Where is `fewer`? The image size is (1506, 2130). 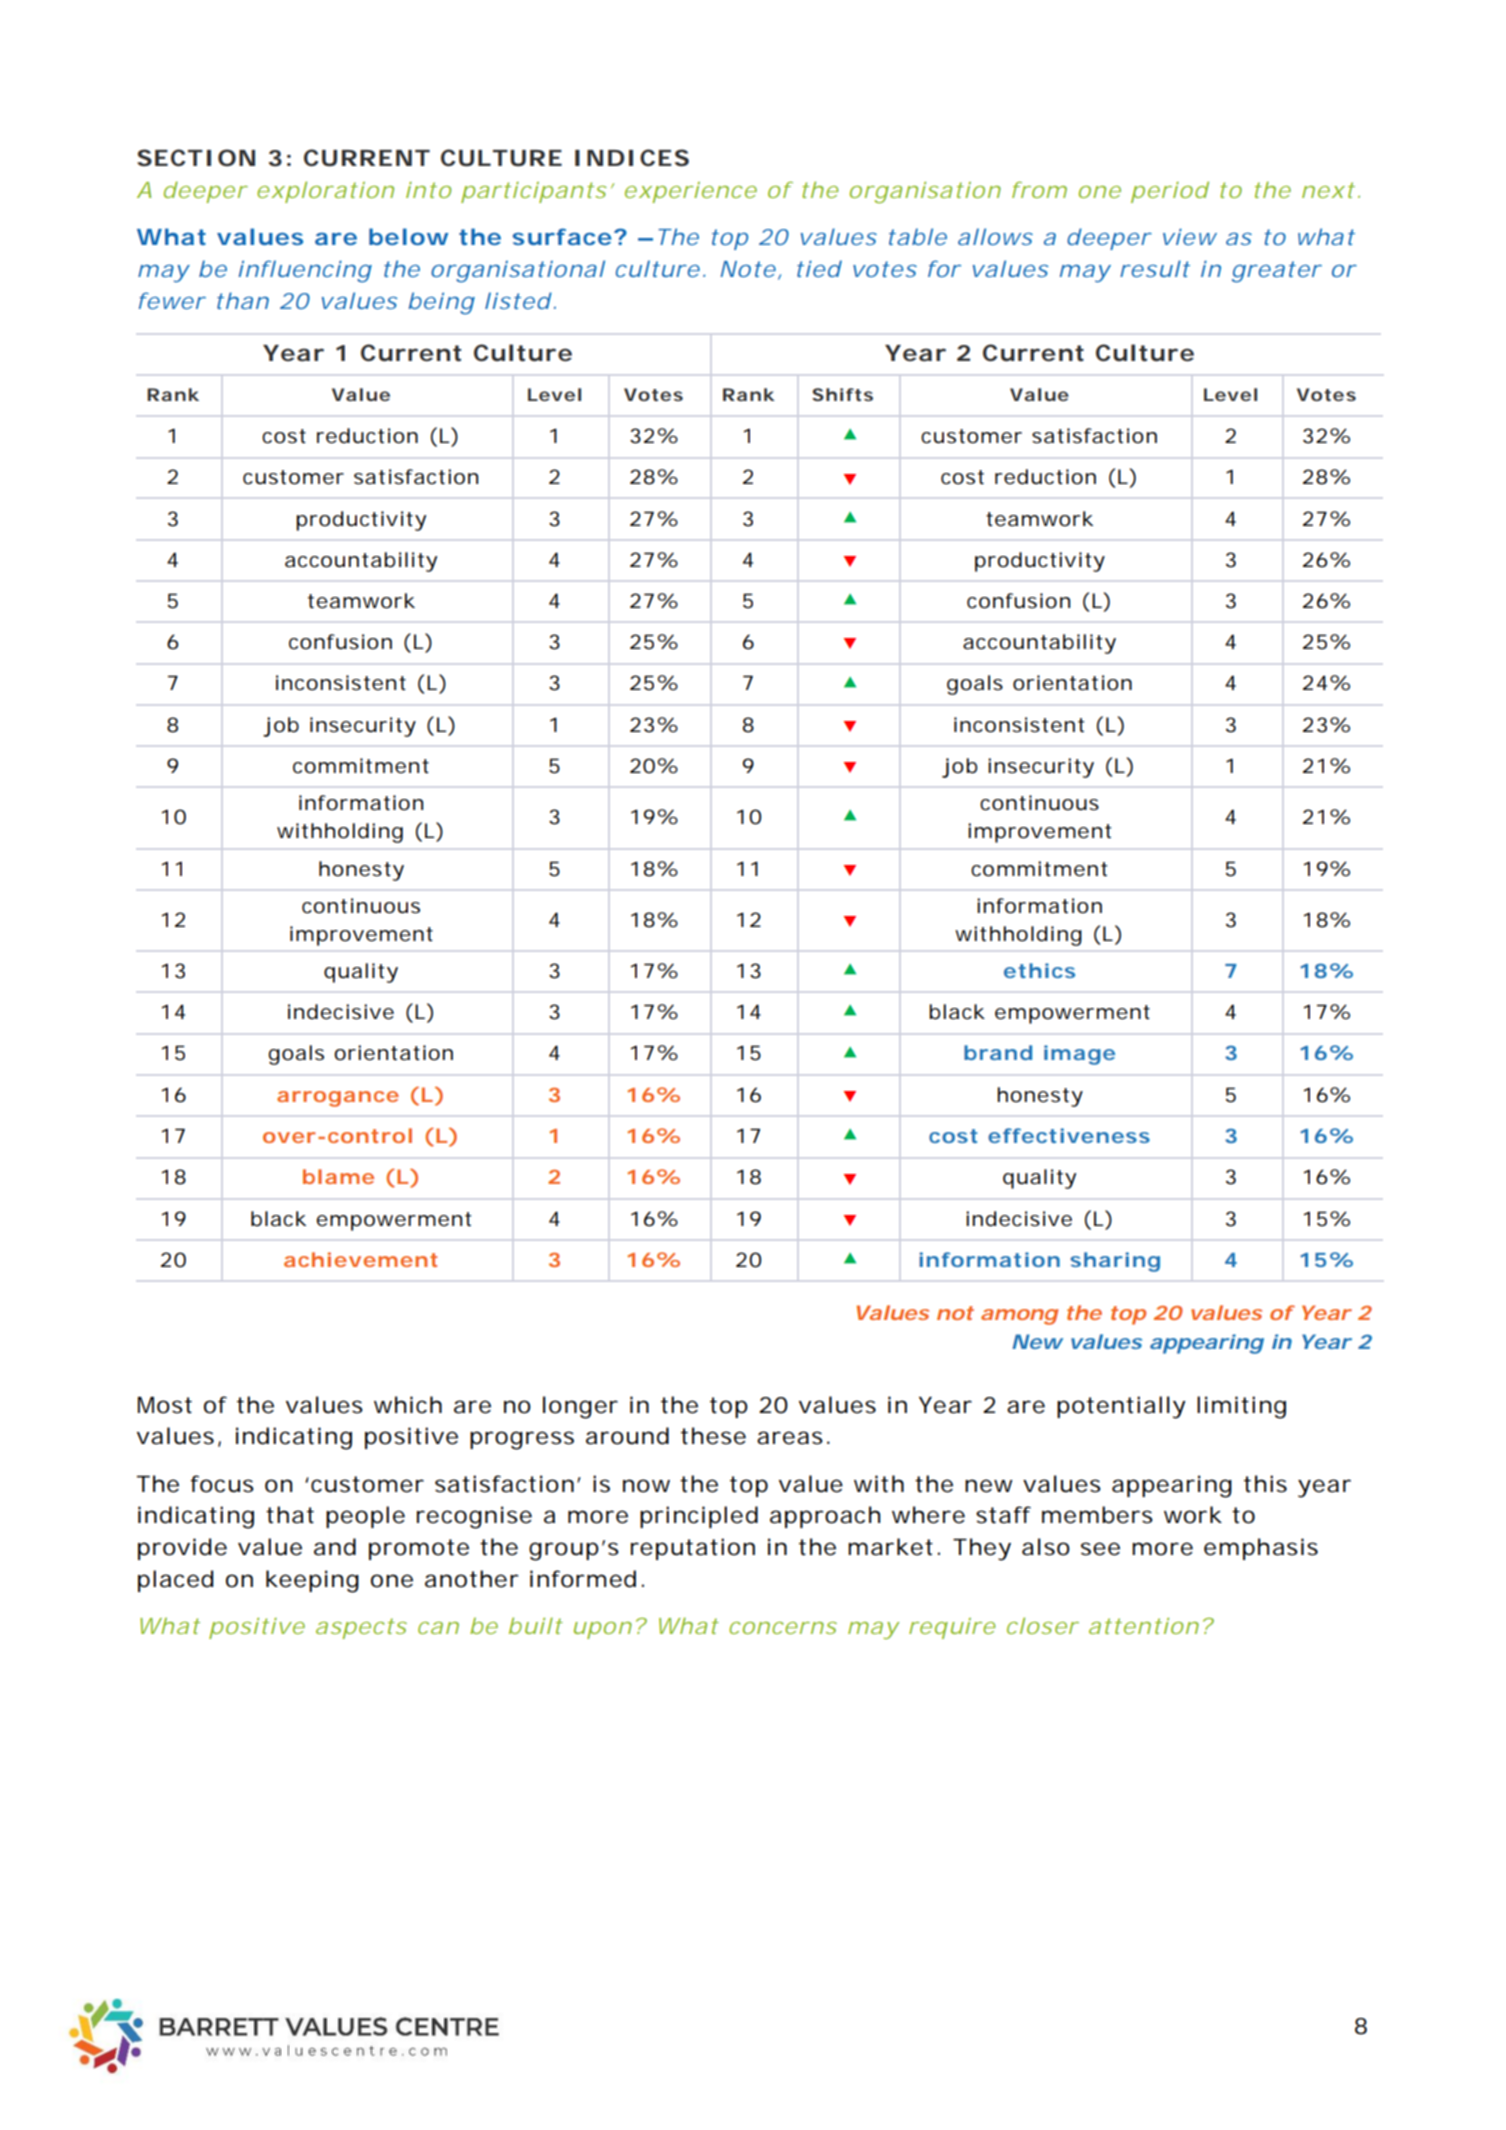
fewer is located at coordinates (172, 300).
